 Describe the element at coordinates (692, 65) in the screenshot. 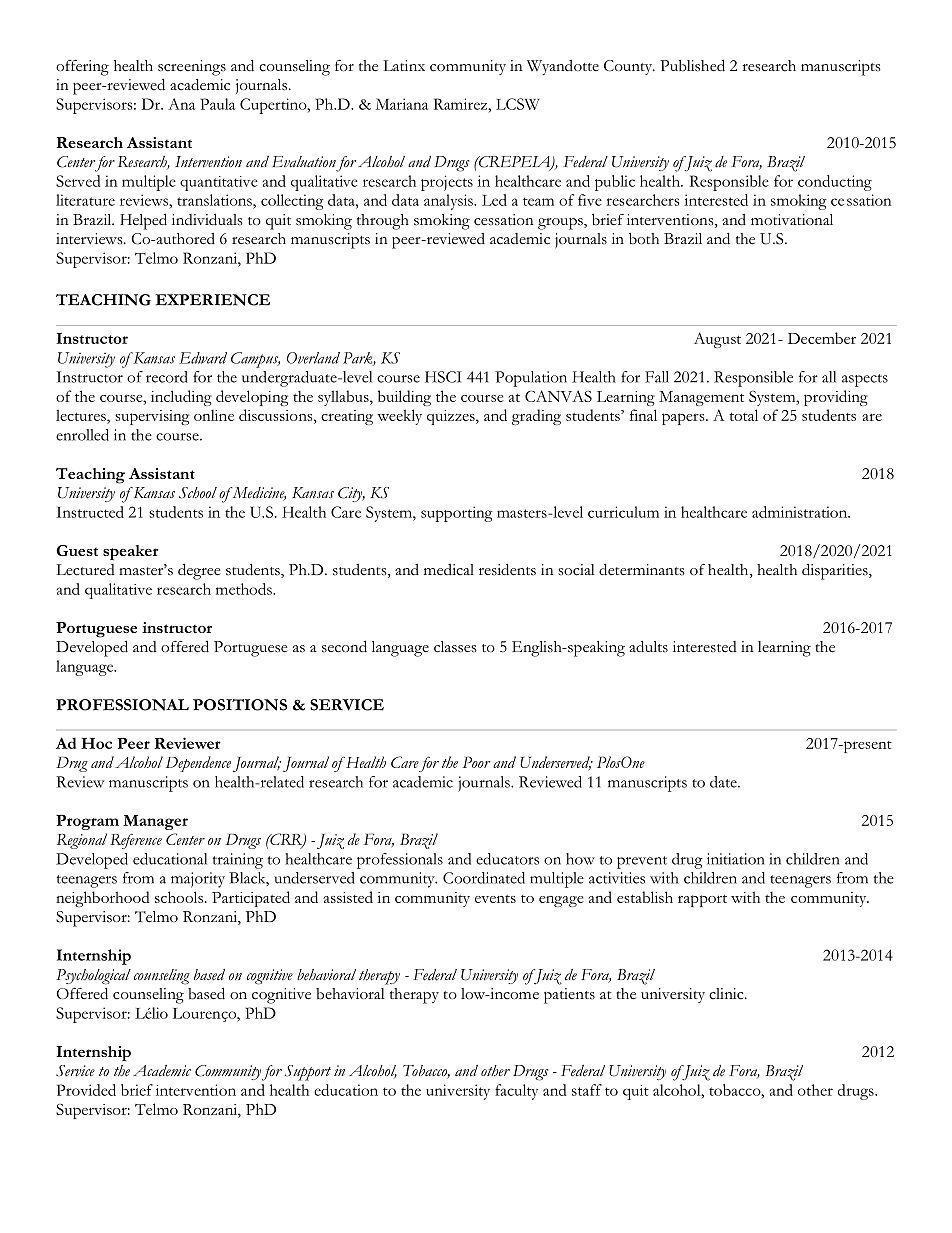

I see `Published` at that location.
